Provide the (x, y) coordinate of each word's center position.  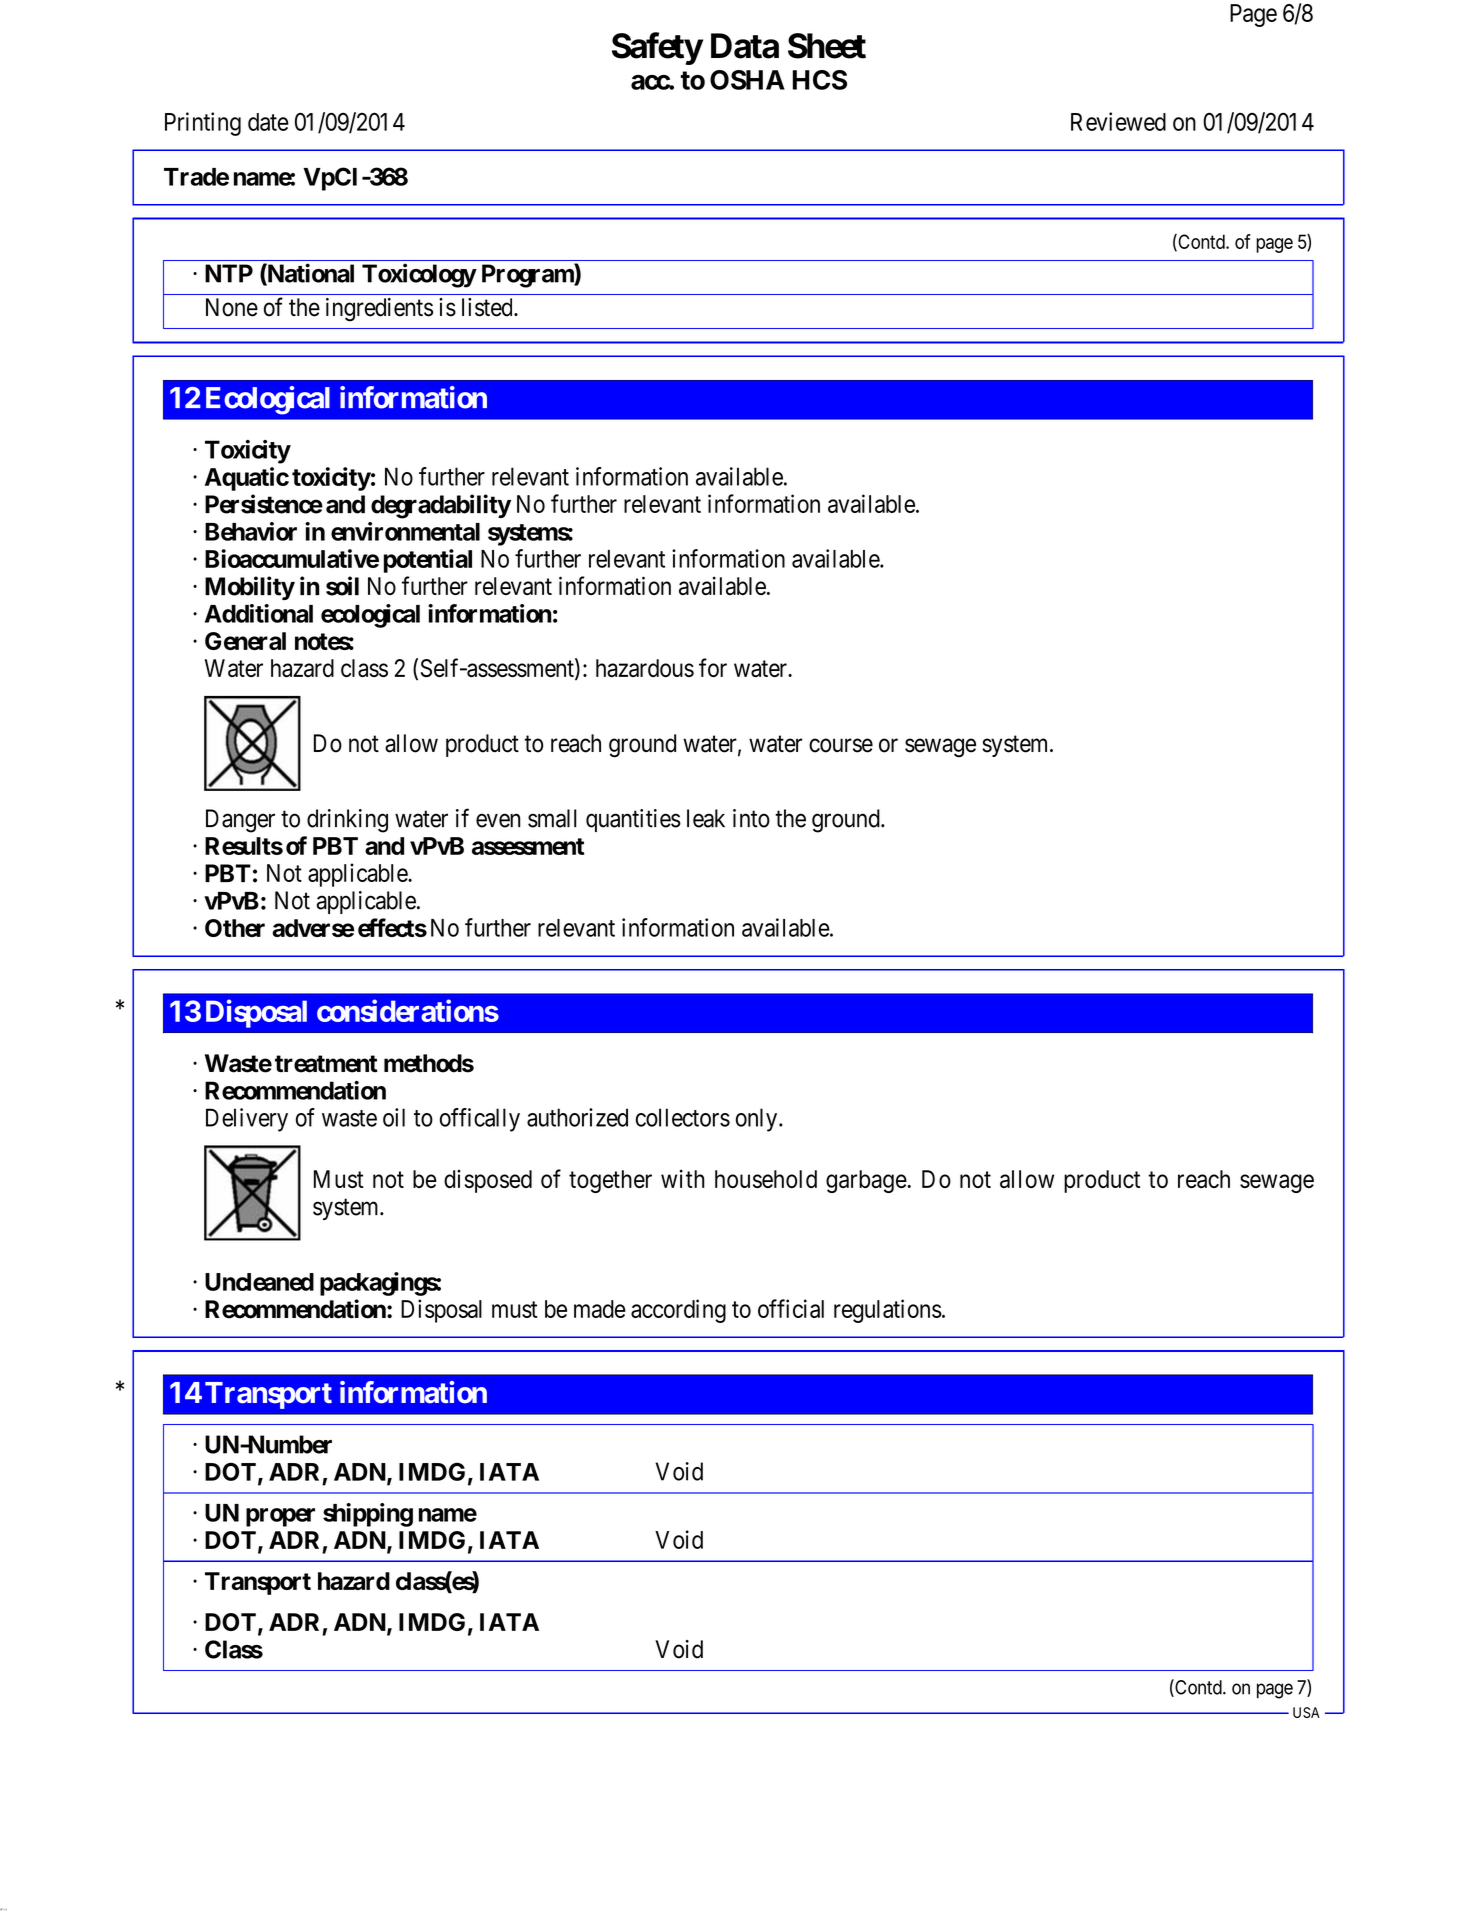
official (791, 1308)
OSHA (747, 80)
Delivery (247, 1120)
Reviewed (1118, 121)
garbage (867, 1181)
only (758, 1120)
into (751, 818)
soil (342, 586)
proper (280, 1517)
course (841, 745)
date (268, 122)
